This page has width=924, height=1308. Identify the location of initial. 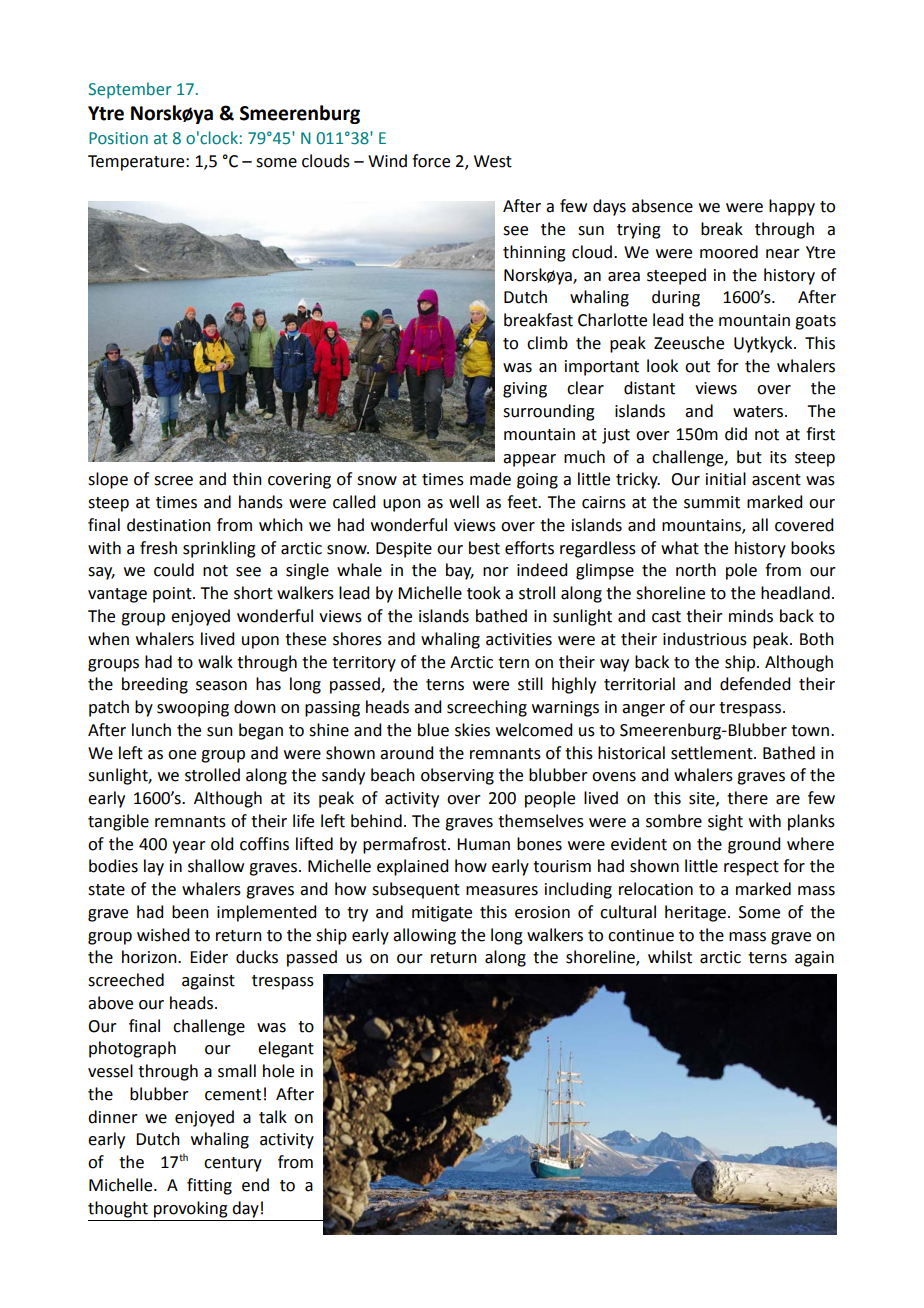
(726, 479).
